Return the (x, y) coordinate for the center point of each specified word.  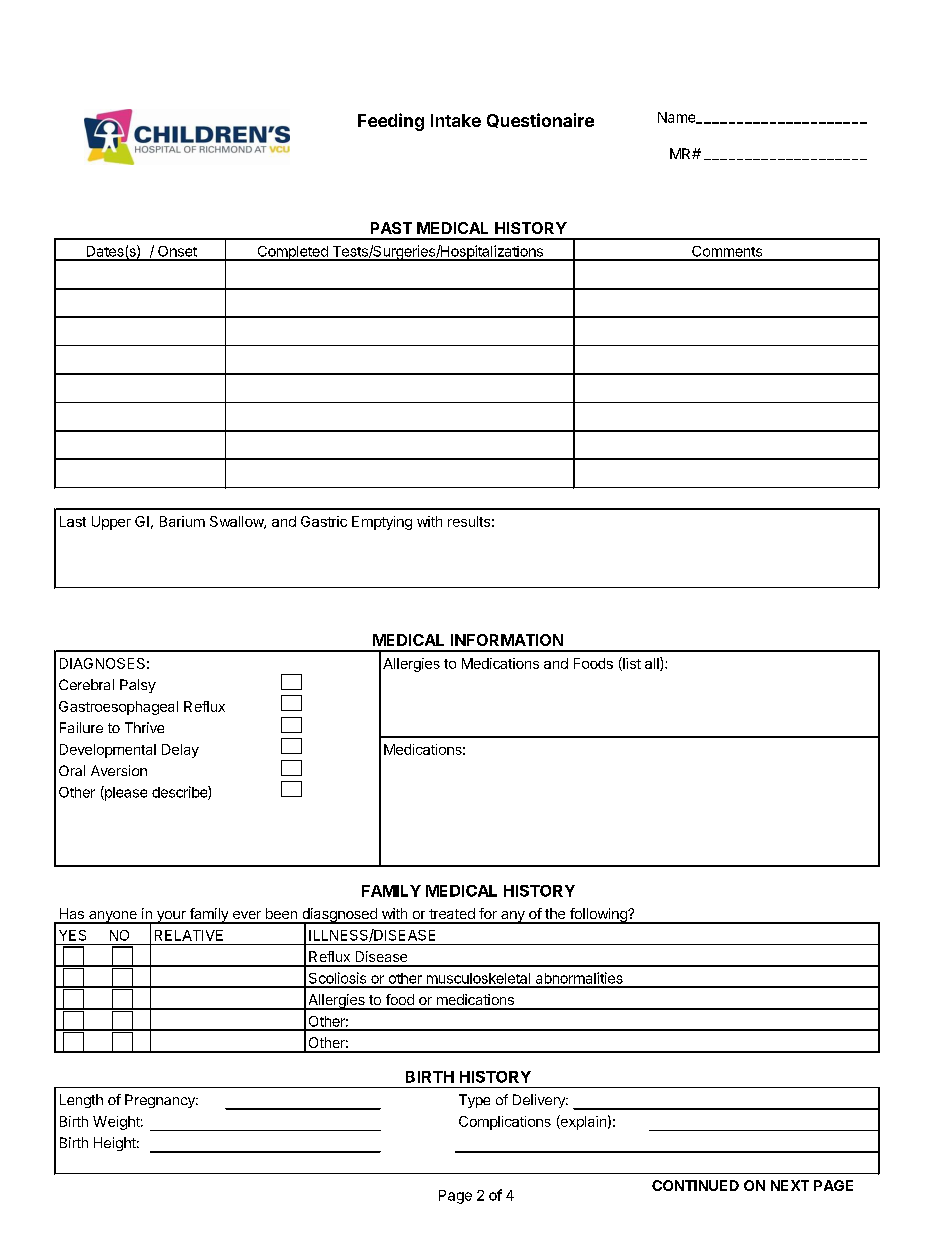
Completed (292, 253)
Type (474, 1101)
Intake (456, 120)
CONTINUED (695, 1185)
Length (81, 1101)
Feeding (391, 122)
